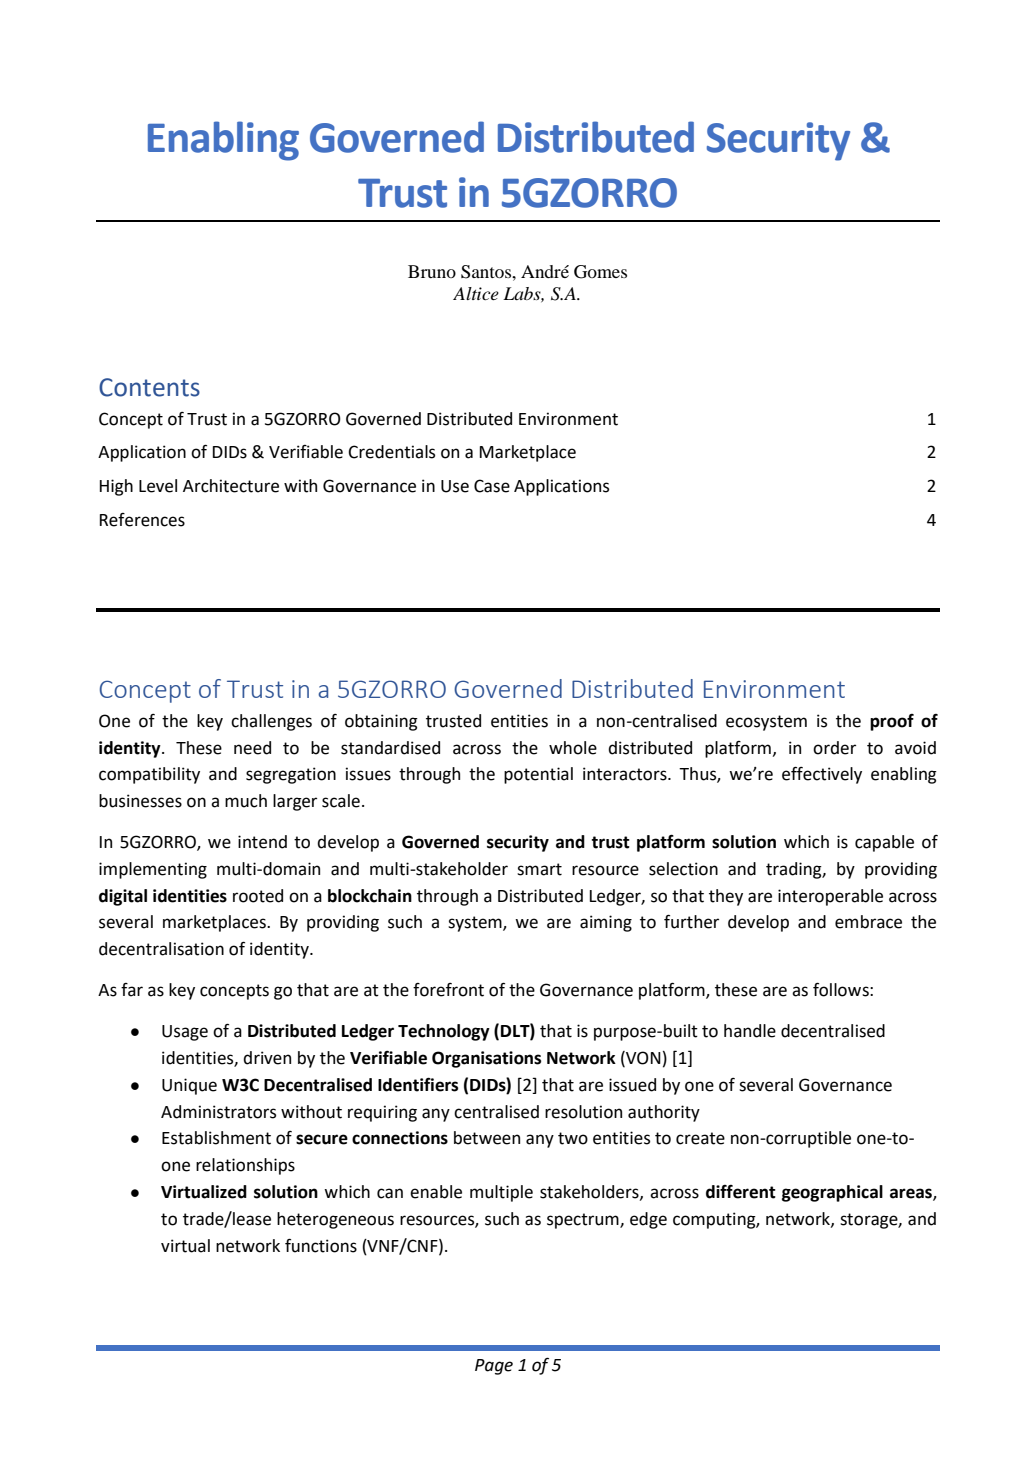  I want to click on Case, so click(492, 486).
